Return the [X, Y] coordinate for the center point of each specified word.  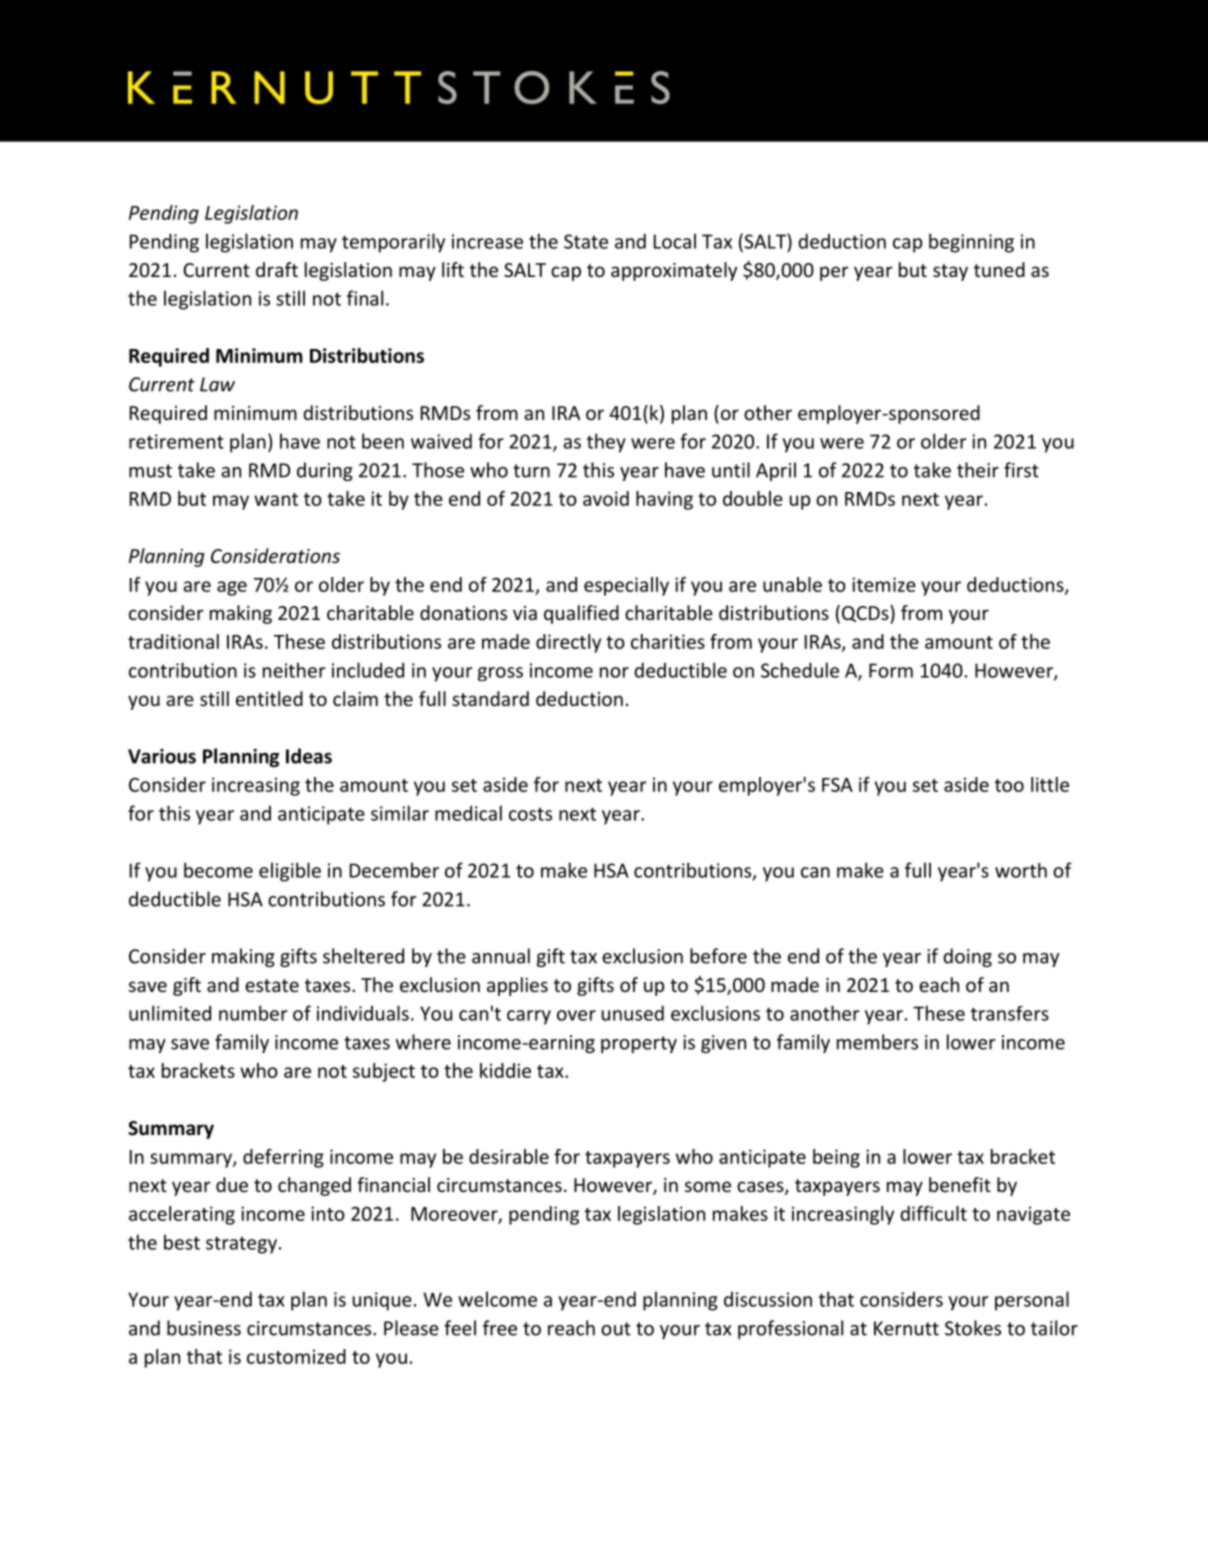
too [1009, 785]
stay [950, 272]
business [204, 1328]
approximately [674, 271]
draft [277, 269]
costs [530, 814]
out [616, 1329]
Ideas [309, 756]
